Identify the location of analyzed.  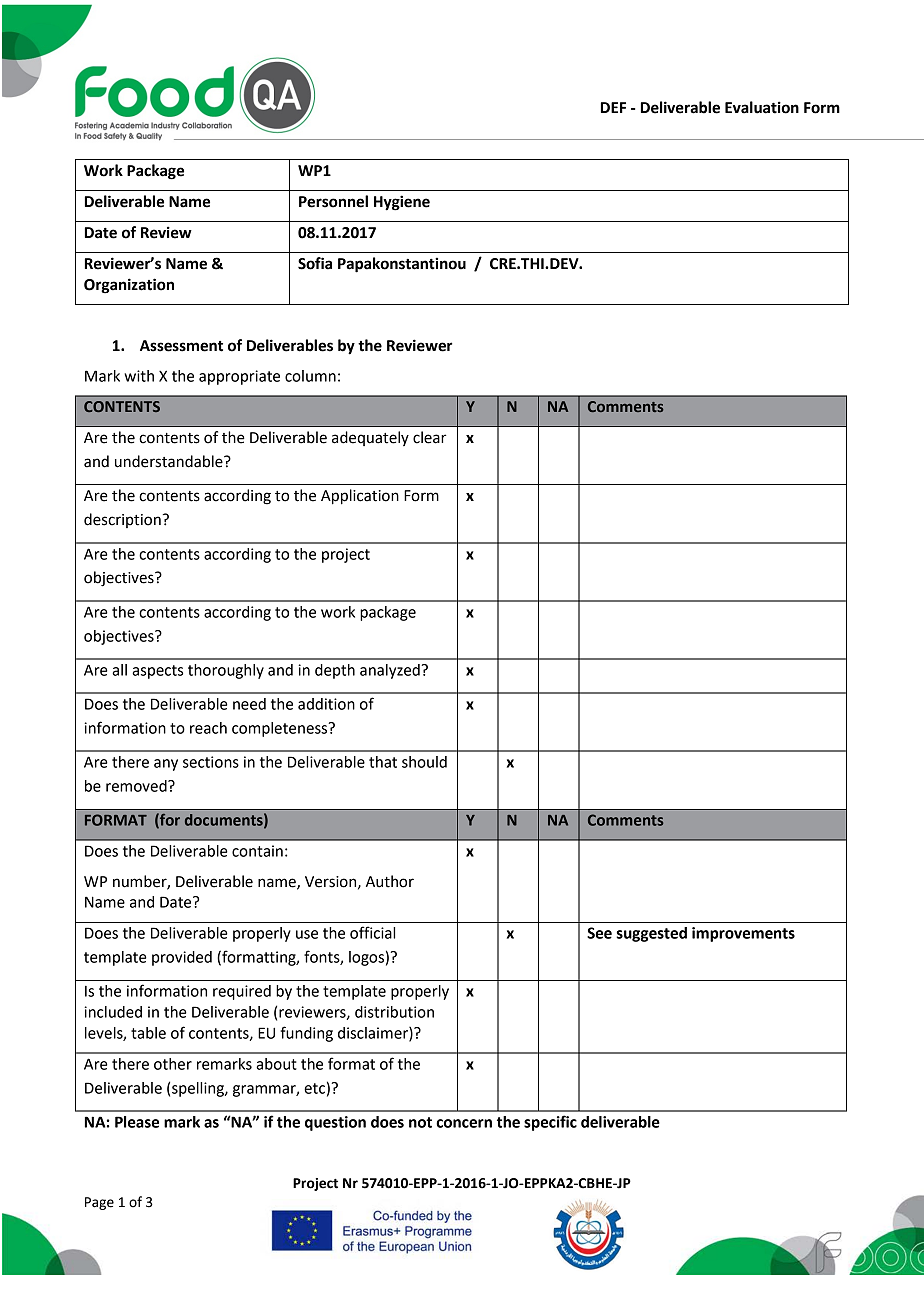
(390, 671).
